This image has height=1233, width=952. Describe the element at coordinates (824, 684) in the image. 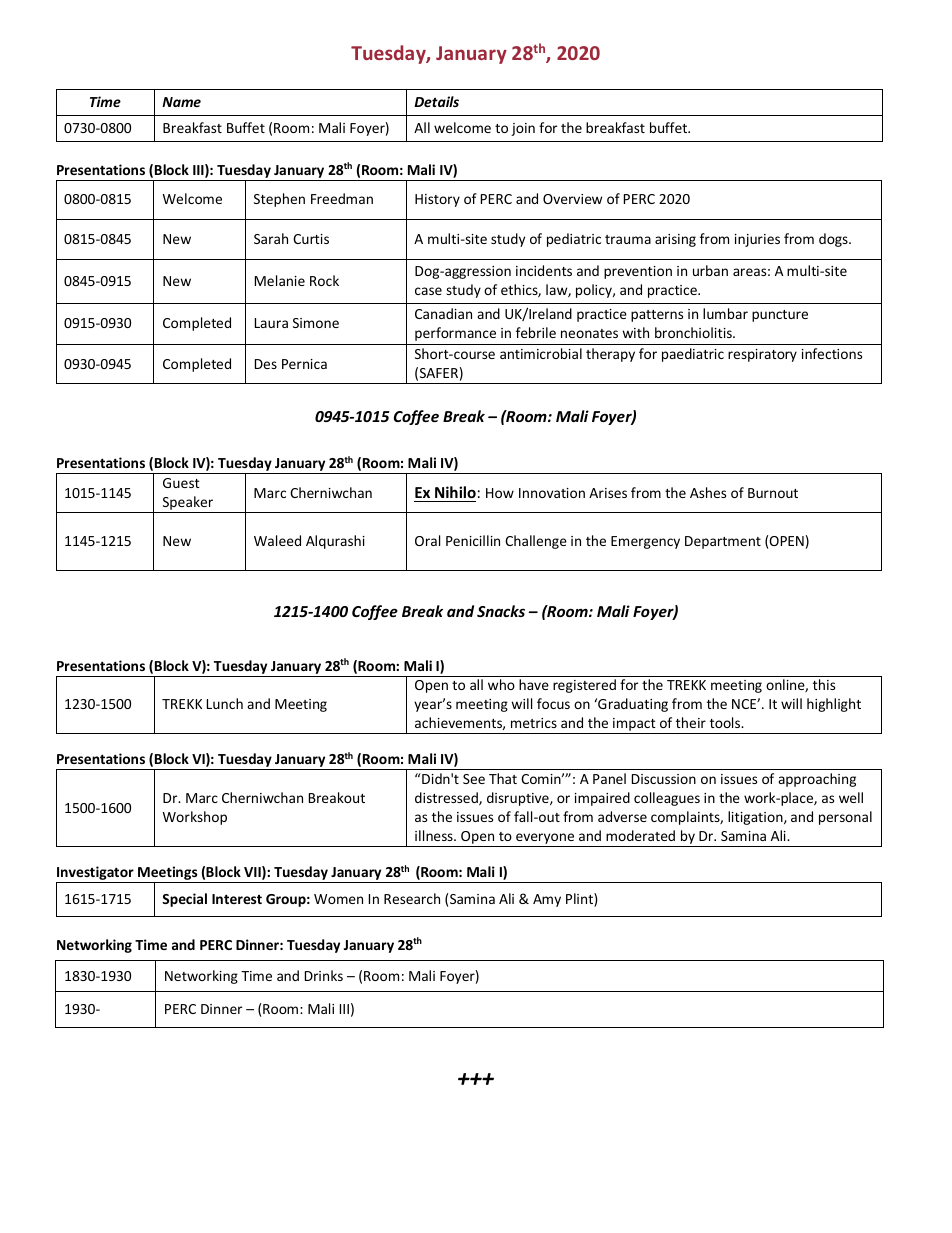

I see `this` at that location.
